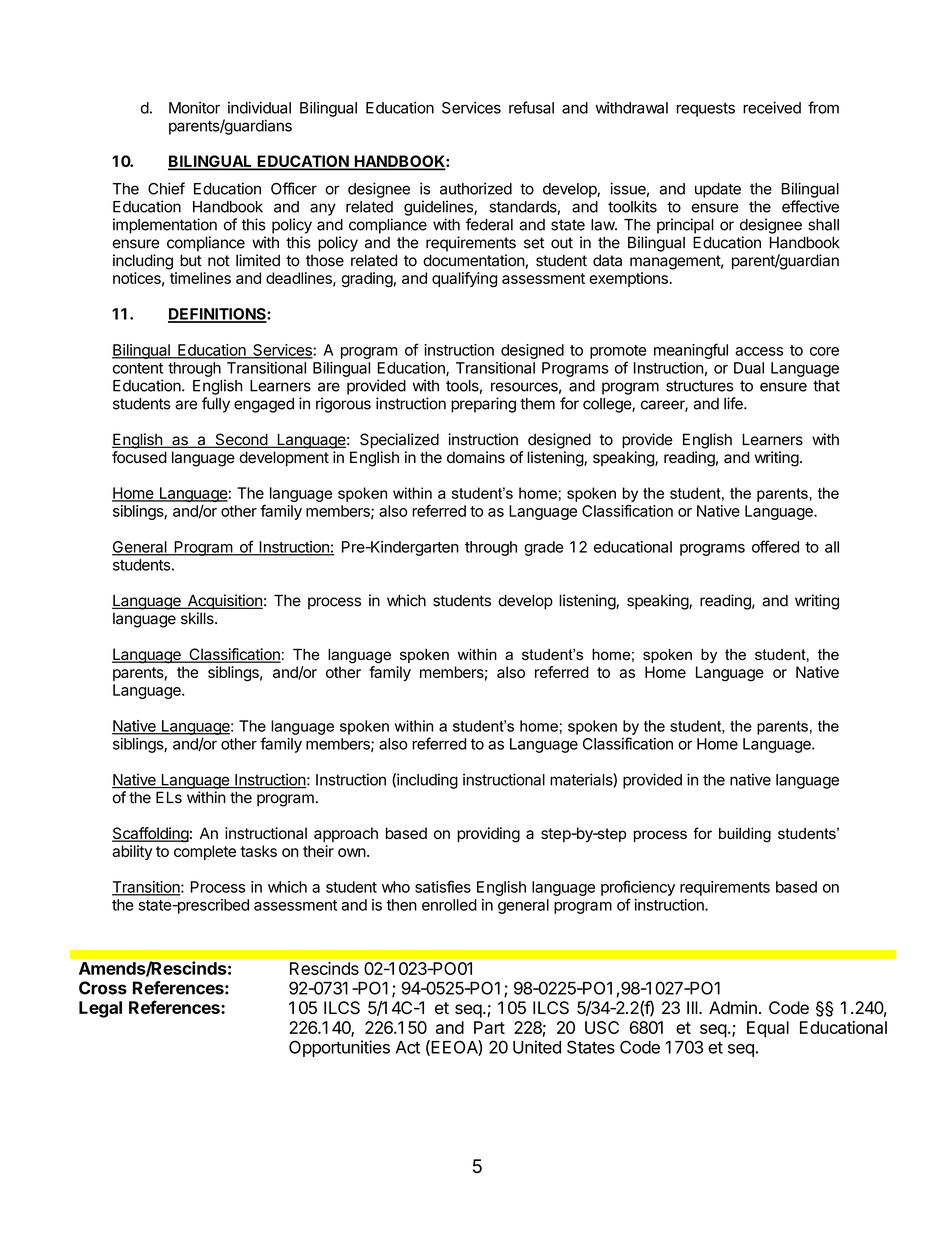 The width and height of the image is (952, 1233). Describe the element at coordinates (759, 351) in the image. I see `access` at that location.
